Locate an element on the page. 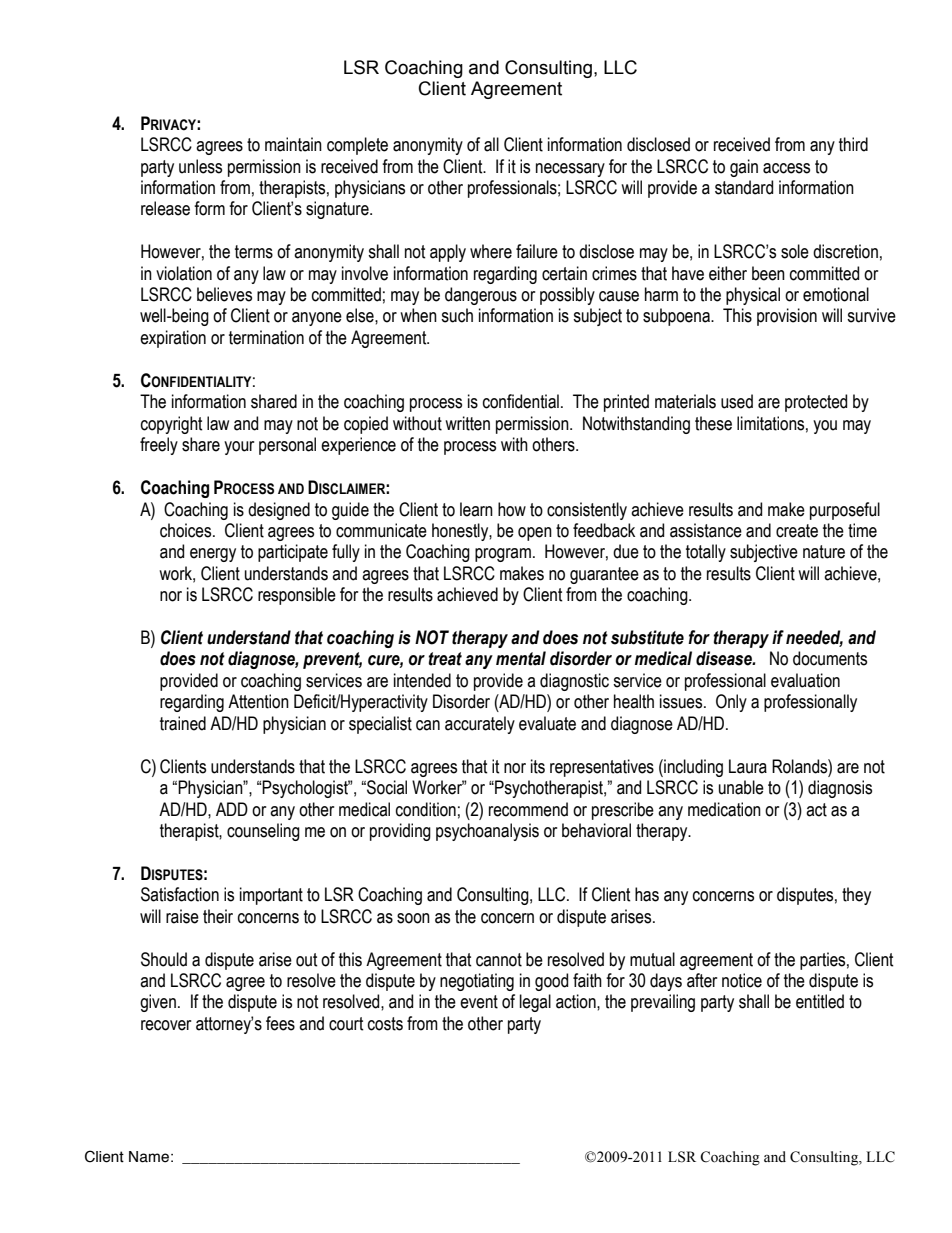 Image resolution: width=952 pixels, height=1233 pixels. access is located at coordinates (786, 168).
